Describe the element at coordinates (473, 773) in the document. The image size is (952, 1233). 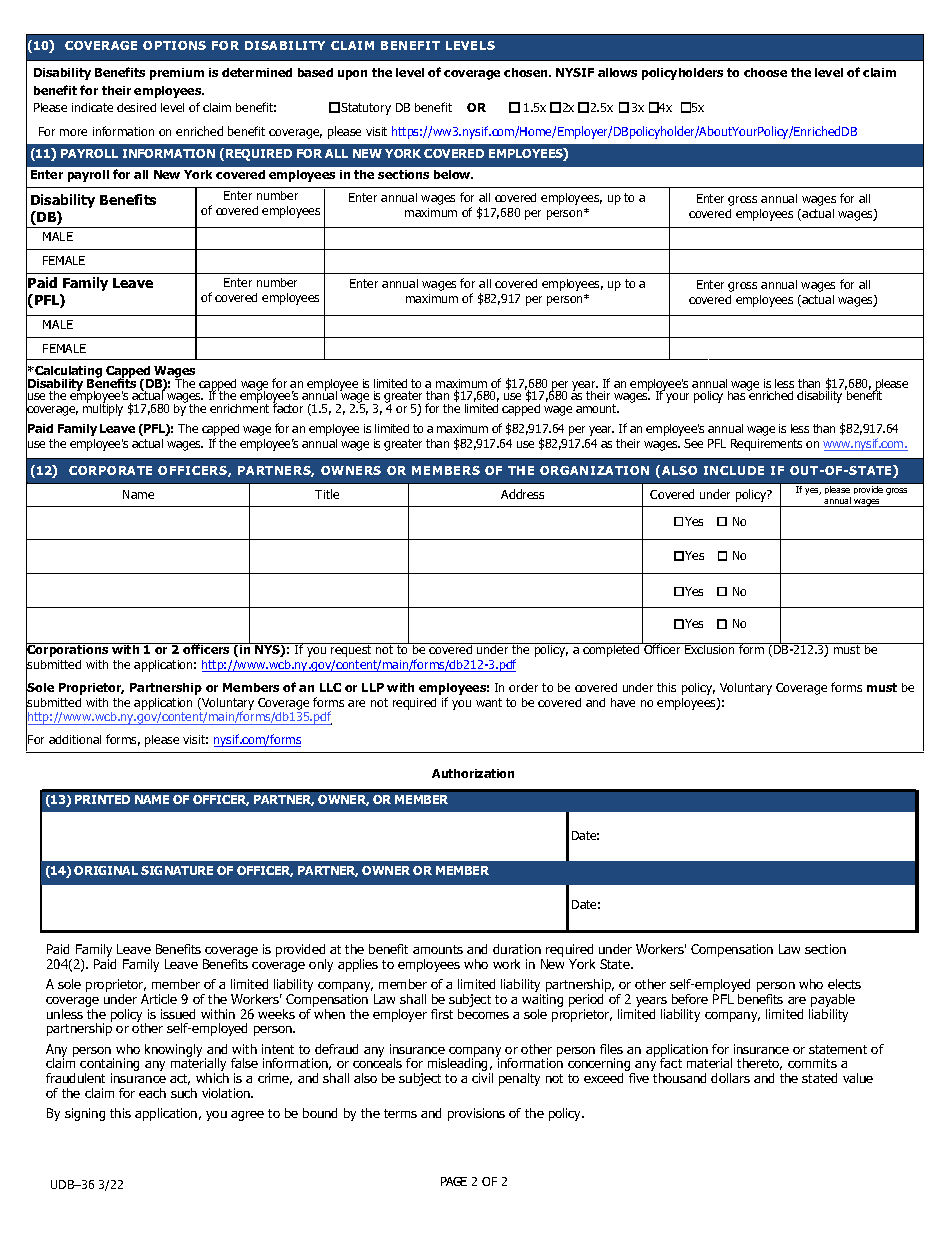
I see `Authorization` at that location.
